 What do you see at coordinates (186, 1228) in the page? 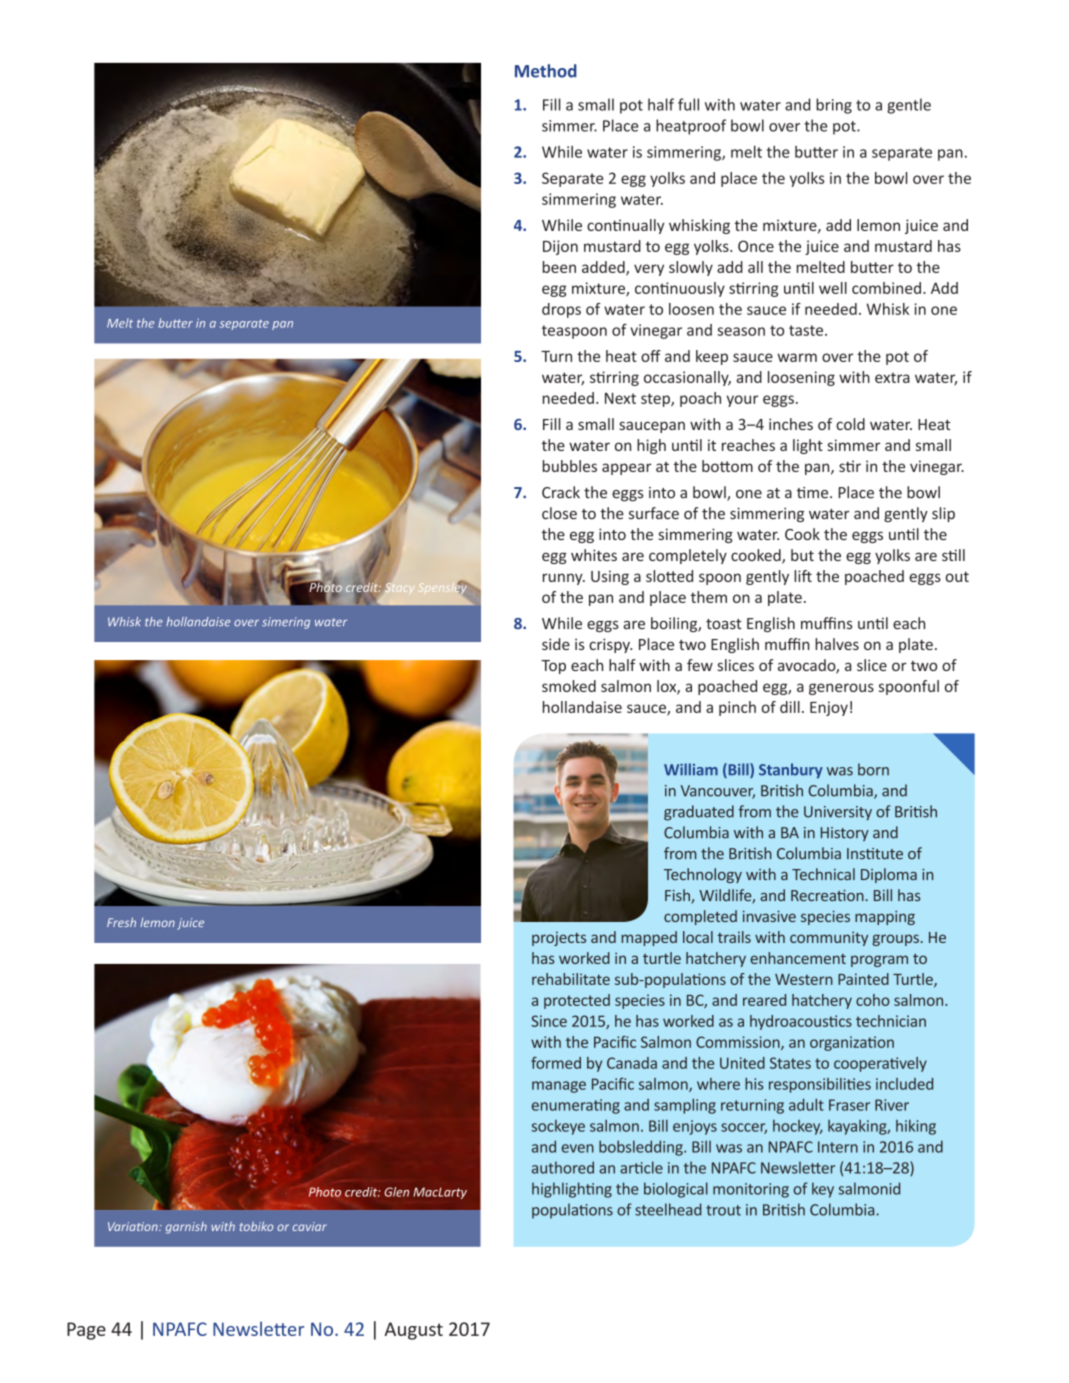
I see `garnish` at bounding box center [186, 1228].
